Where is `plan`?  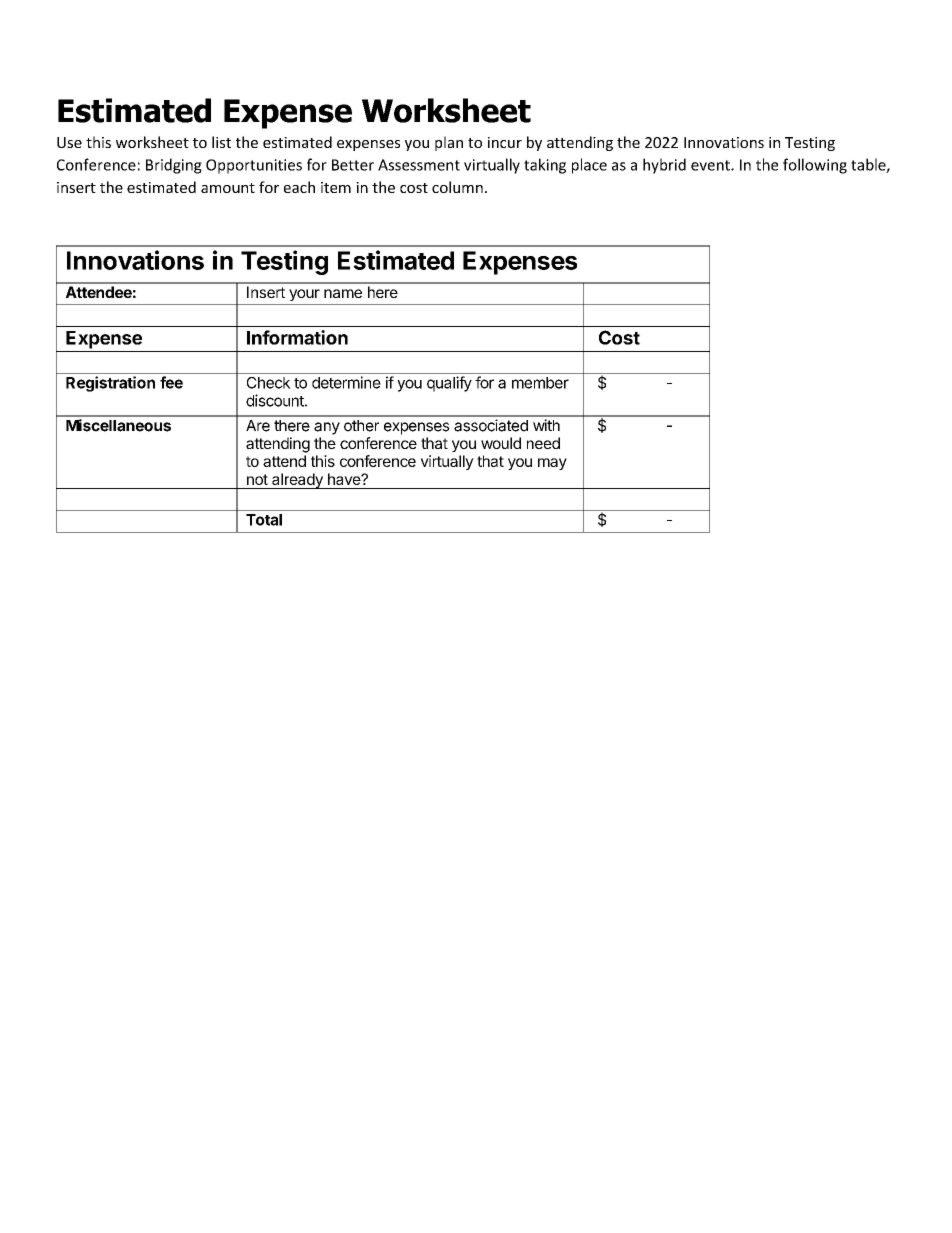
plan is located at coordinates (449, 143).
